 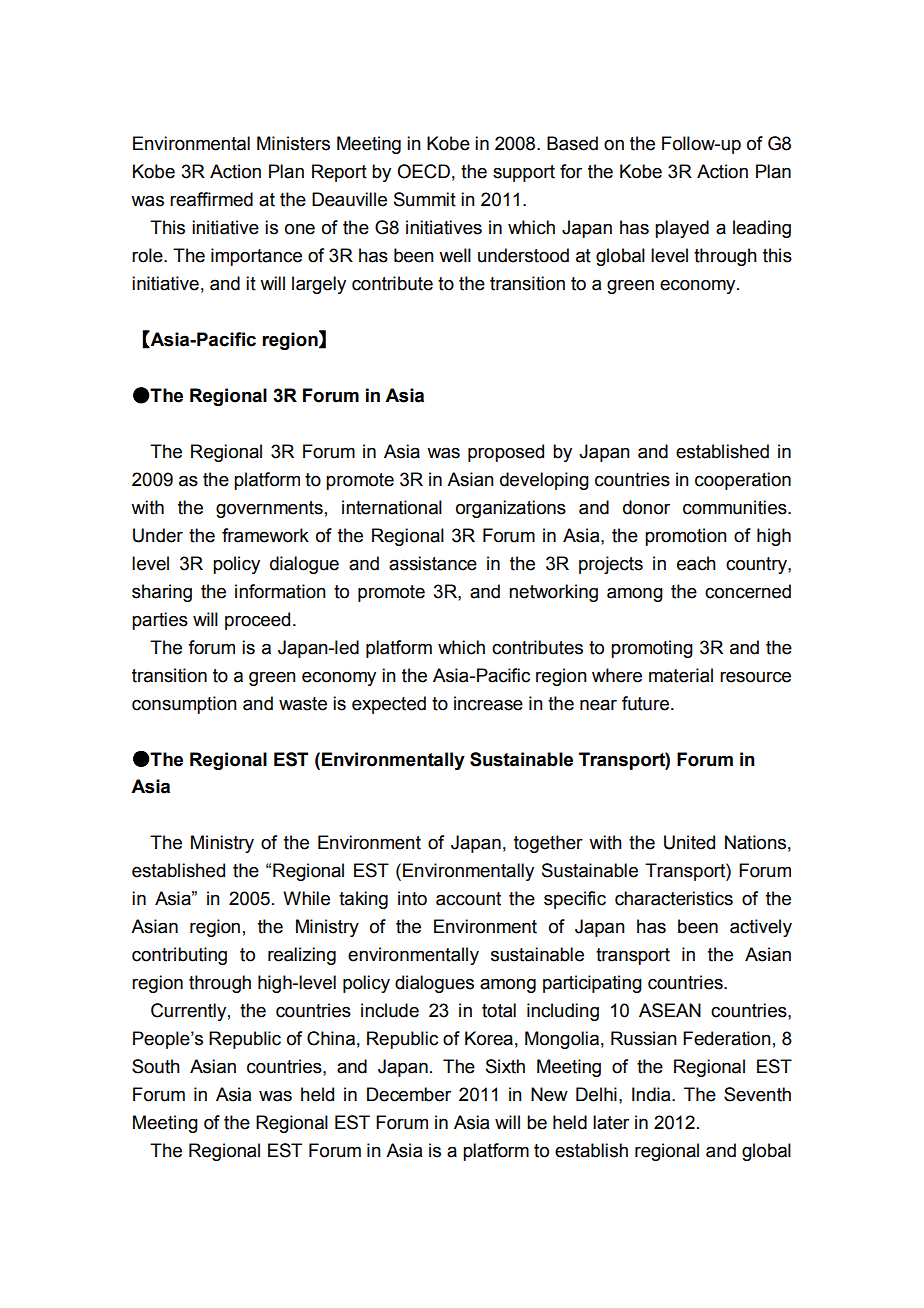 I want to click on assistance, so click(x=433, y=563).
